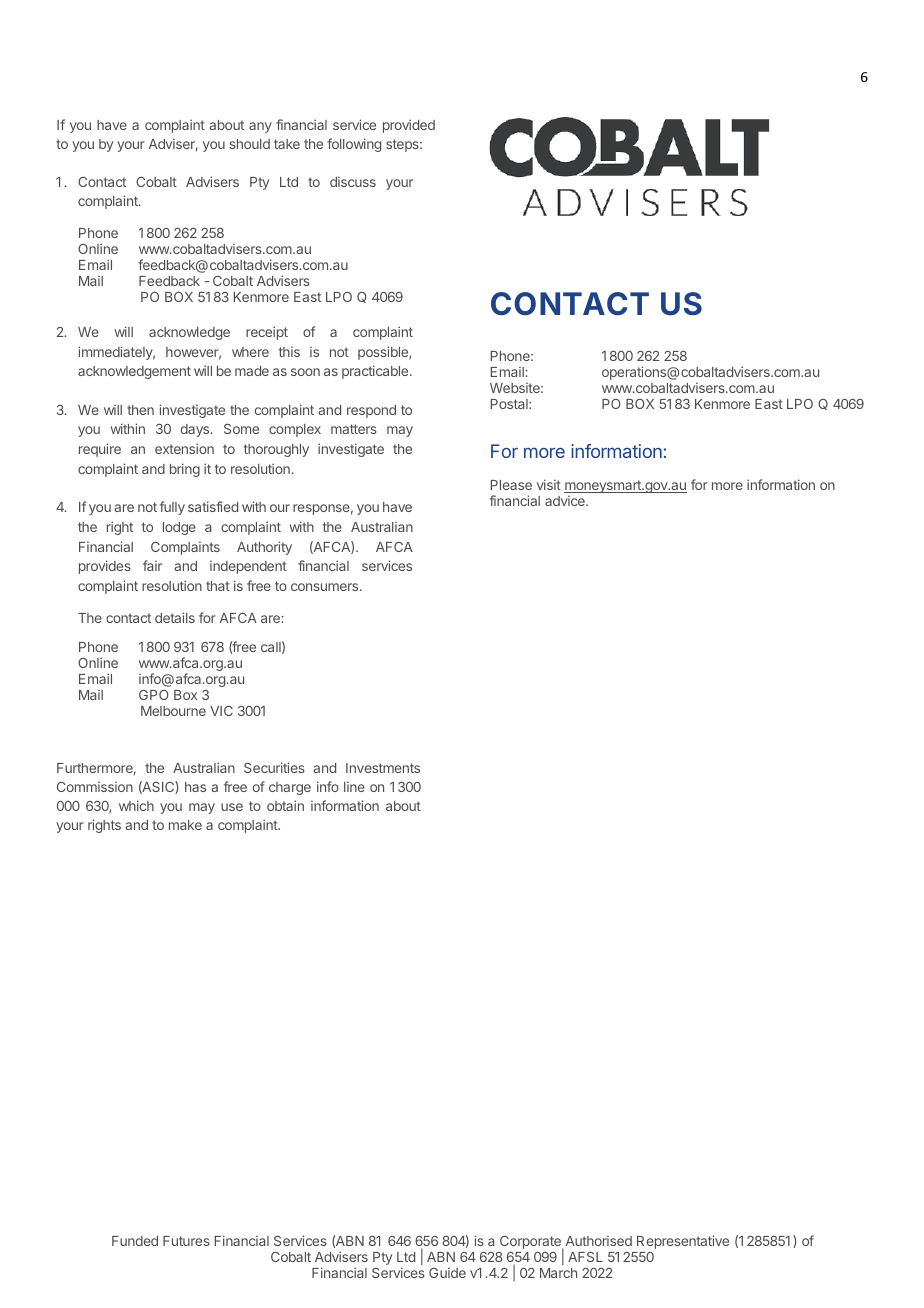 This screenshot has width=924, height=1308. What do you see at coordinates (285, 805) in the screenshot?
I see `obtain` at bounding box center [285, 805].
